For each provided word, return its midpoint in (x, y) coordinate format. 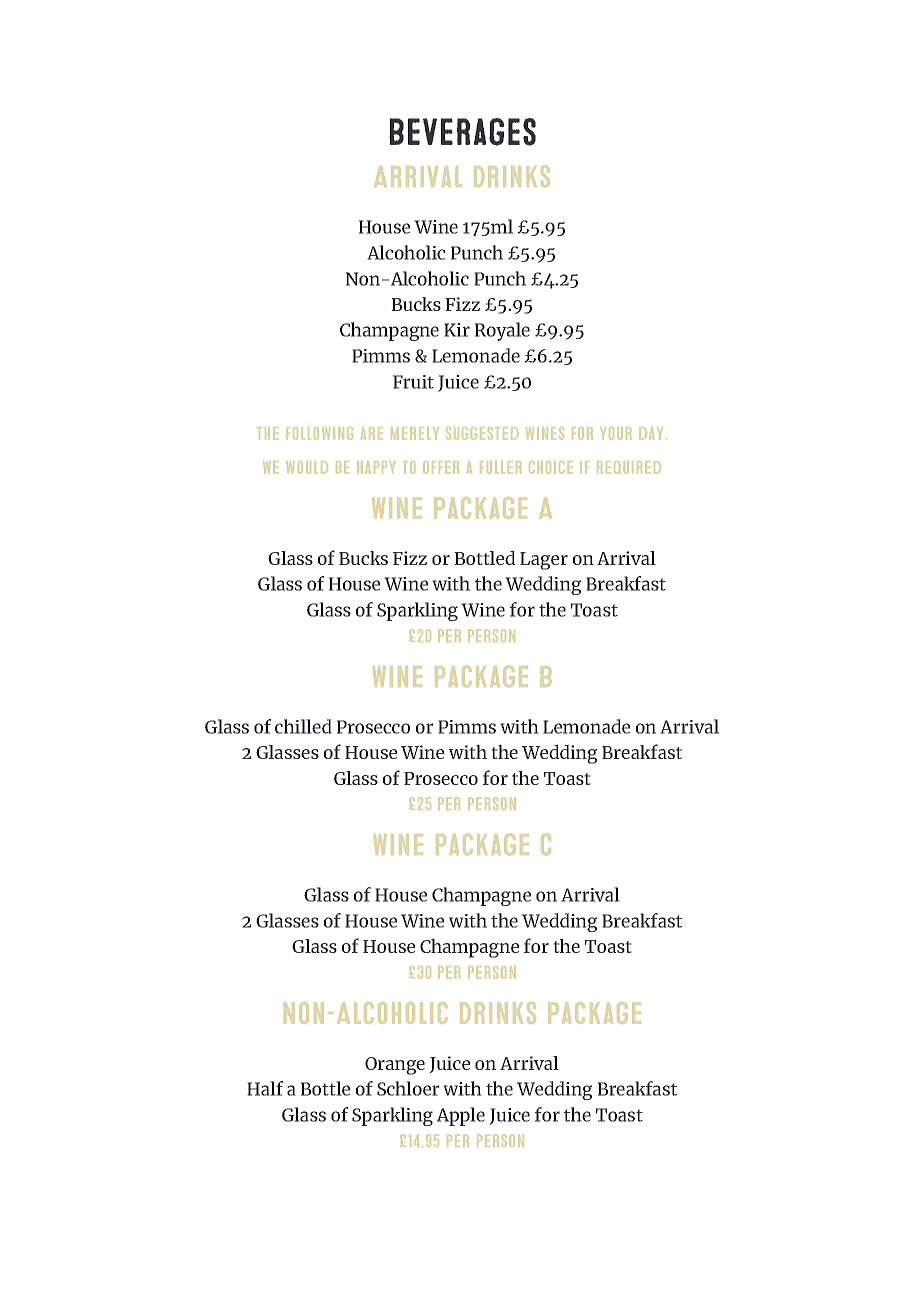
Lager (544, 561)
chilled (303, 726)
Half (265, 1088)
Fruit (413, 382)
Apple (461, 1116)
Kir (457, 330)
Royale (502, 331)
